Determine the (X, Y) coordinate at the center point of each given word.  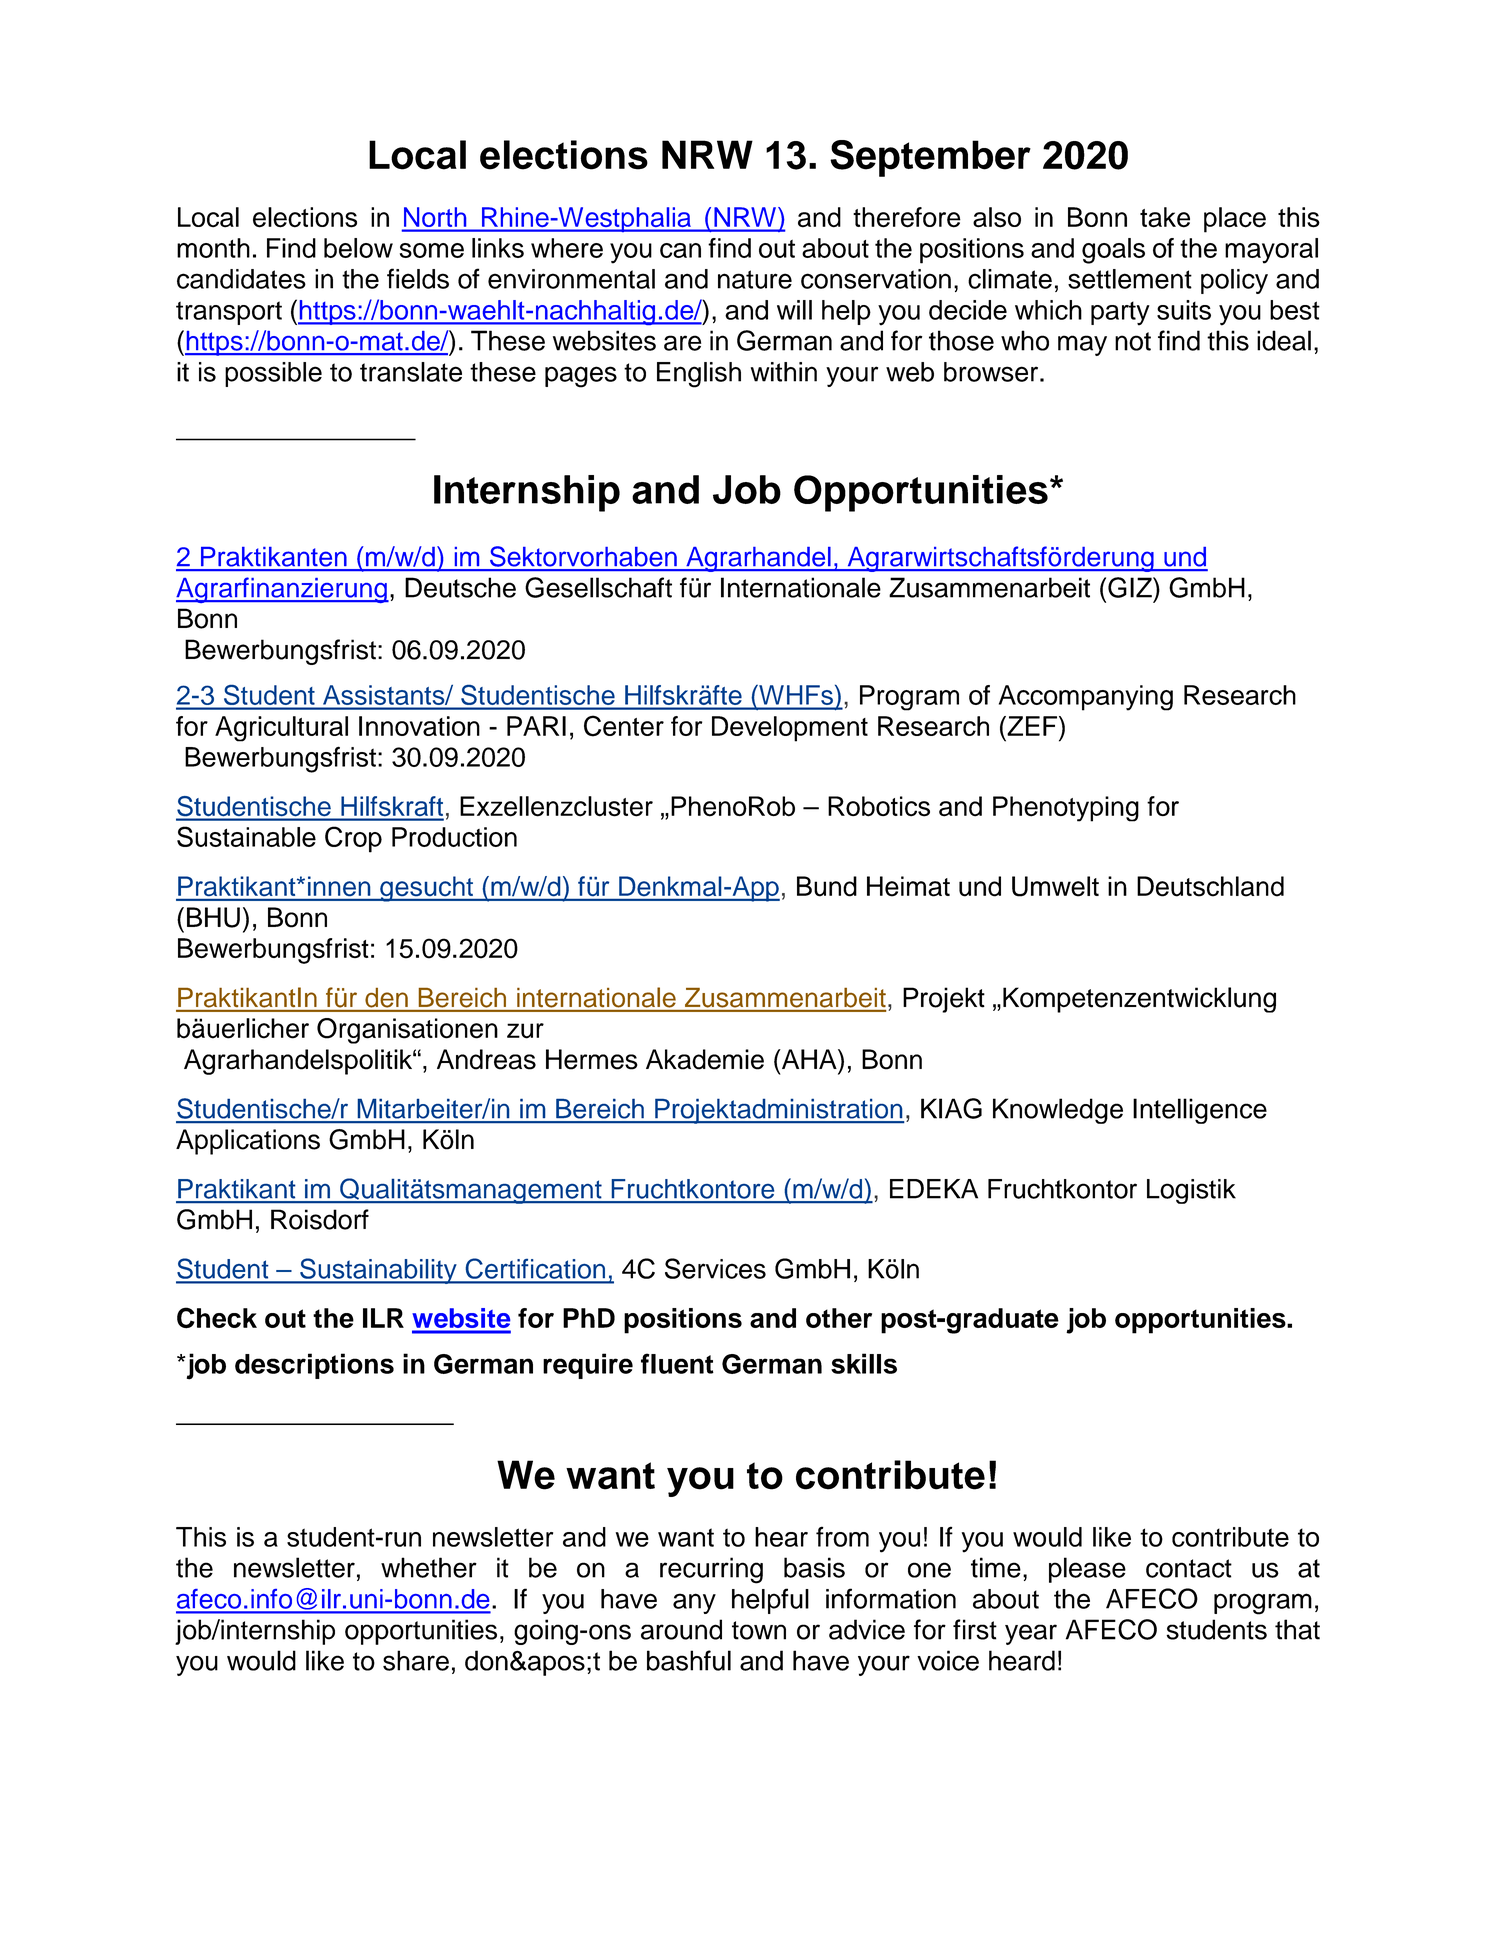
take (1165, 217)
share (416, 1660)
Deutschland (1210, 886)
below (358, 248)
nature (755, 279)
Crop (353, 839)
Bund (827, 886)
